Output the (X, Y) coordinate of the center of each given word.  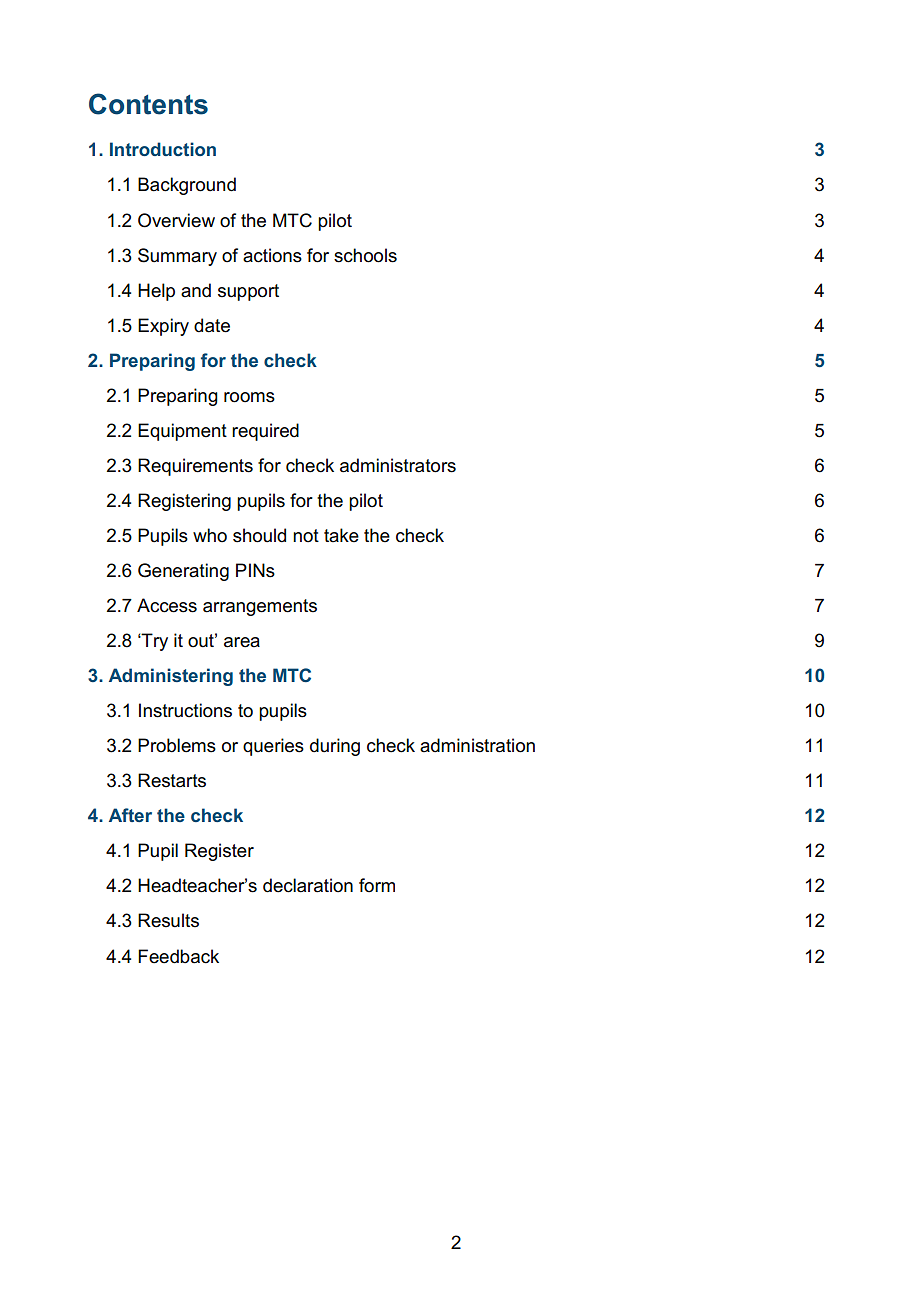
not (306, 536)
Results (168, 920)
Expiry (163, 327)
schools (365, 255)
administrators (398, 465)
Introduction (163, 149)
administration (477, 745)
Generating (183, 572)
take (341, 535)
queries (273, 747)
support (248, 292)
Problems (177, 745)
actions (272, 255)
